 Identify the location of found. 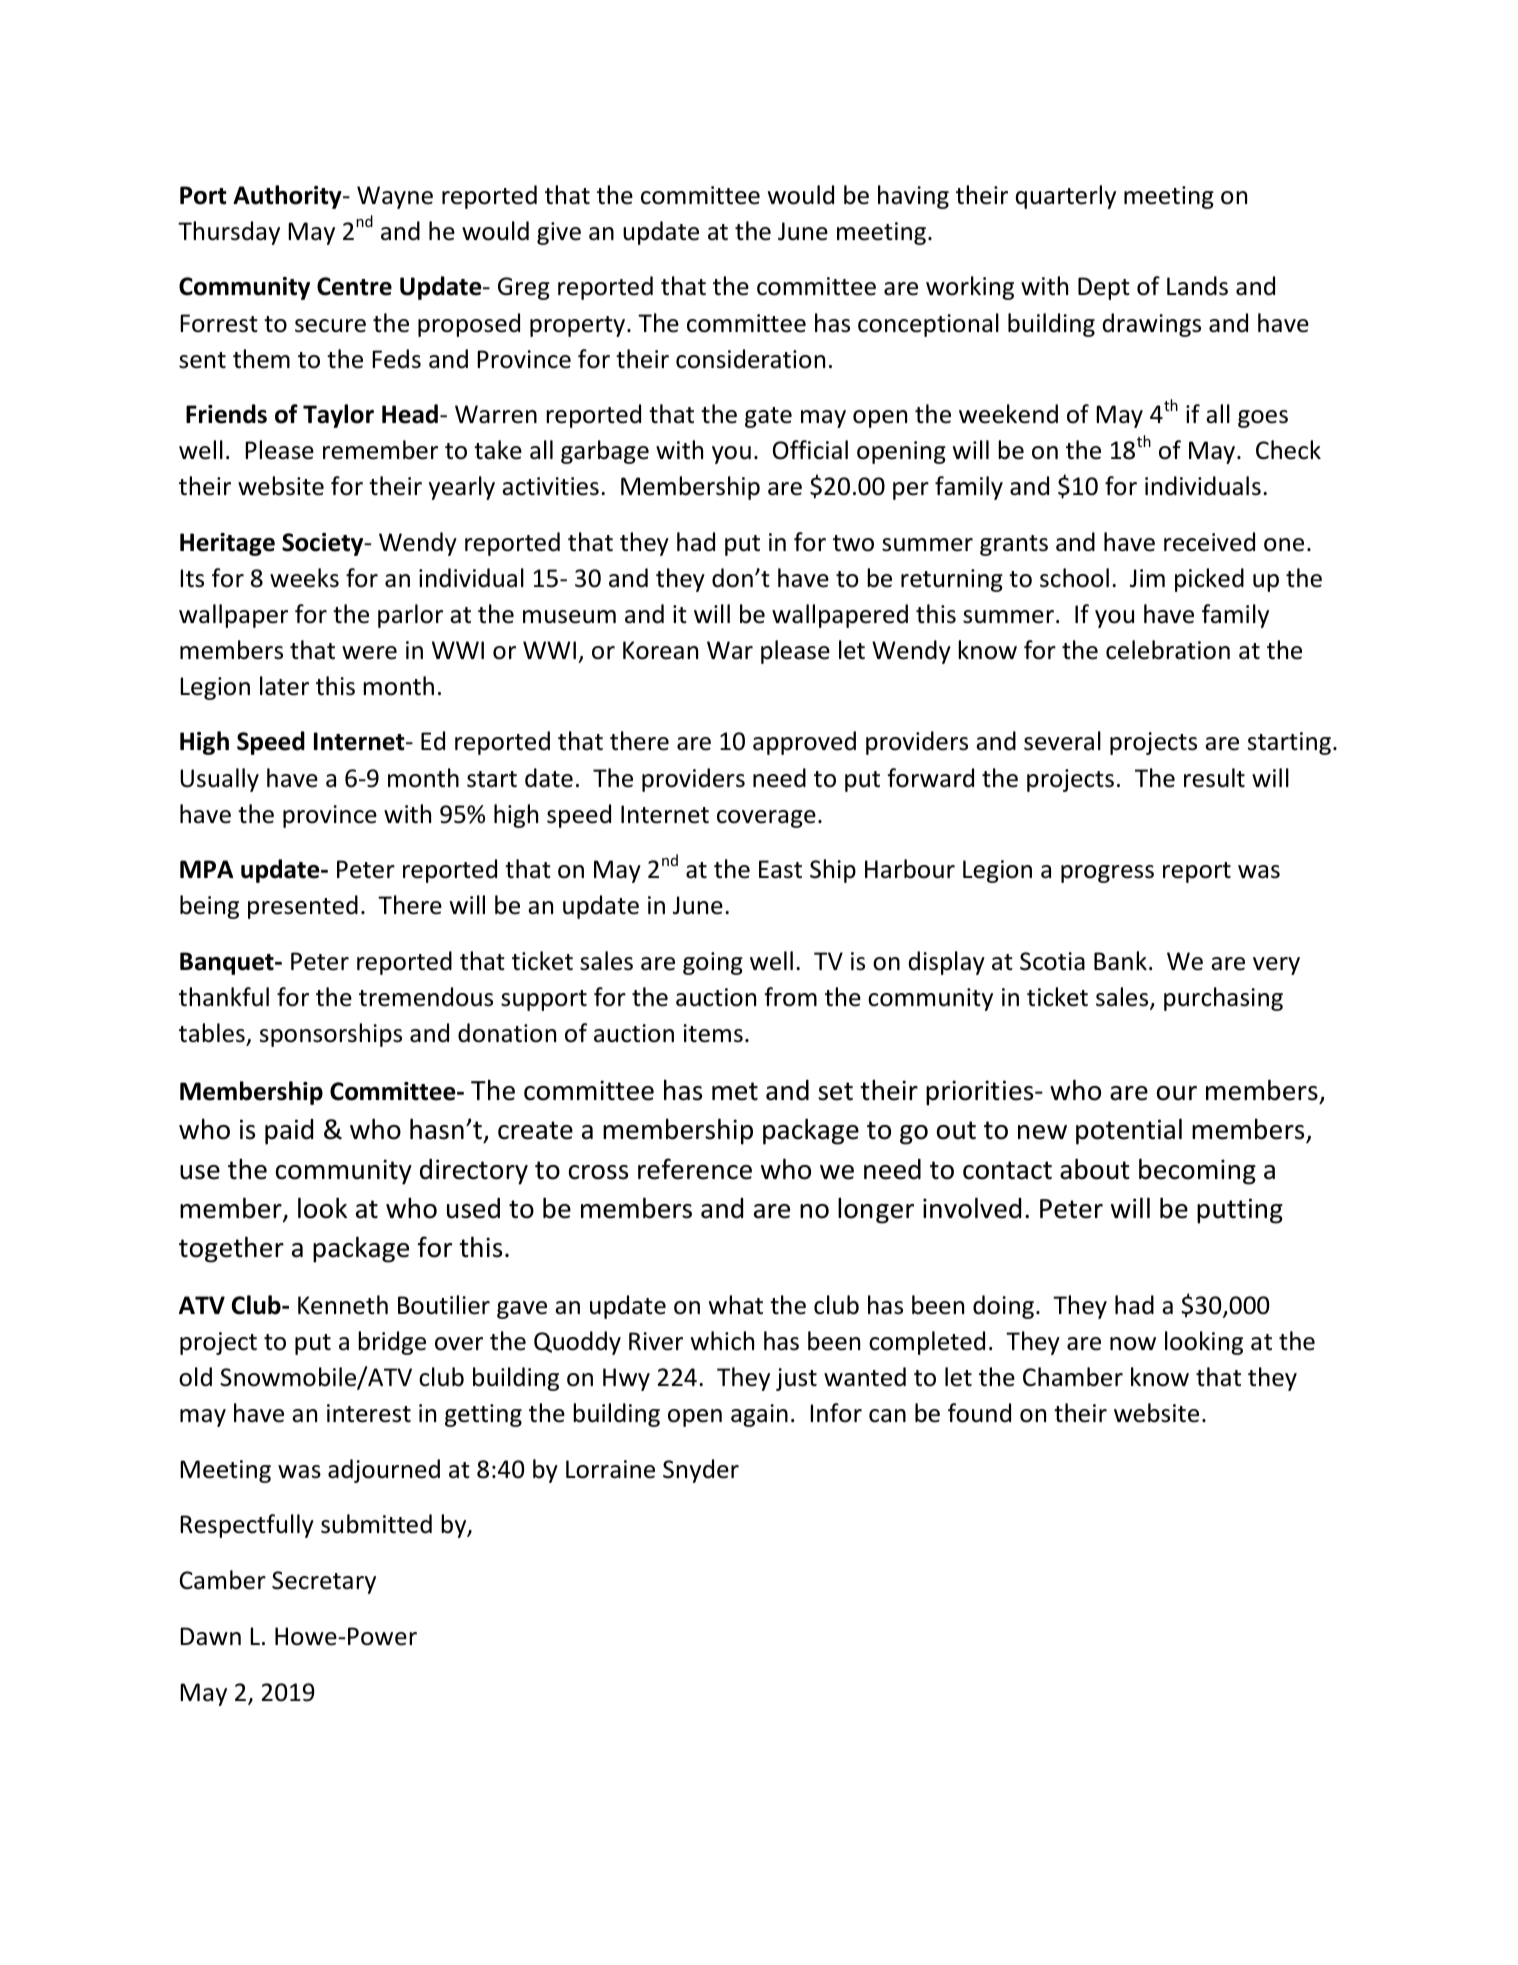
(979, 1413).
